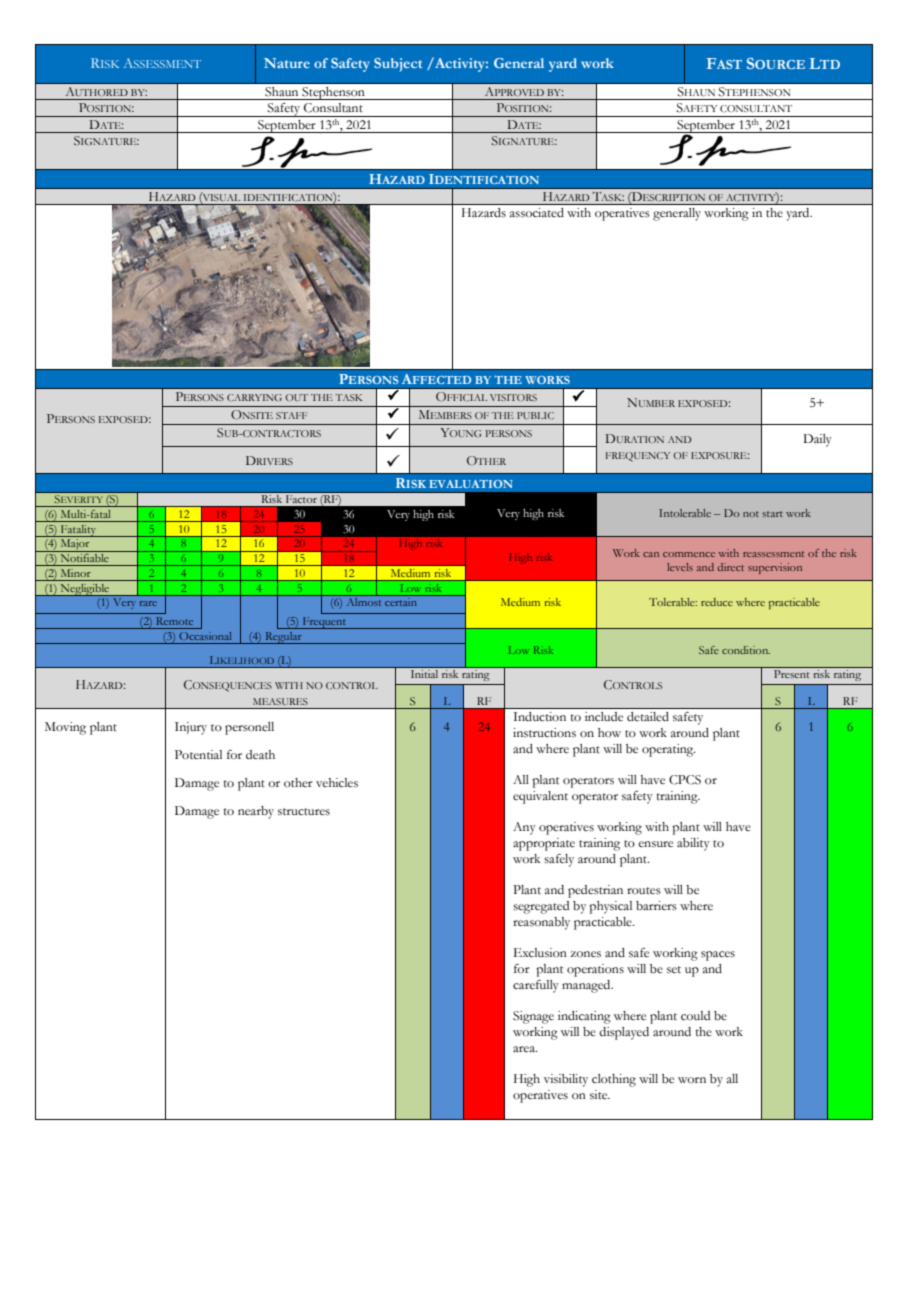 The height and width of the screenshot is (1309, 924). Describe the element at coordinates (254, 397) in the screenshot. I see `CARRYING` at that location.
